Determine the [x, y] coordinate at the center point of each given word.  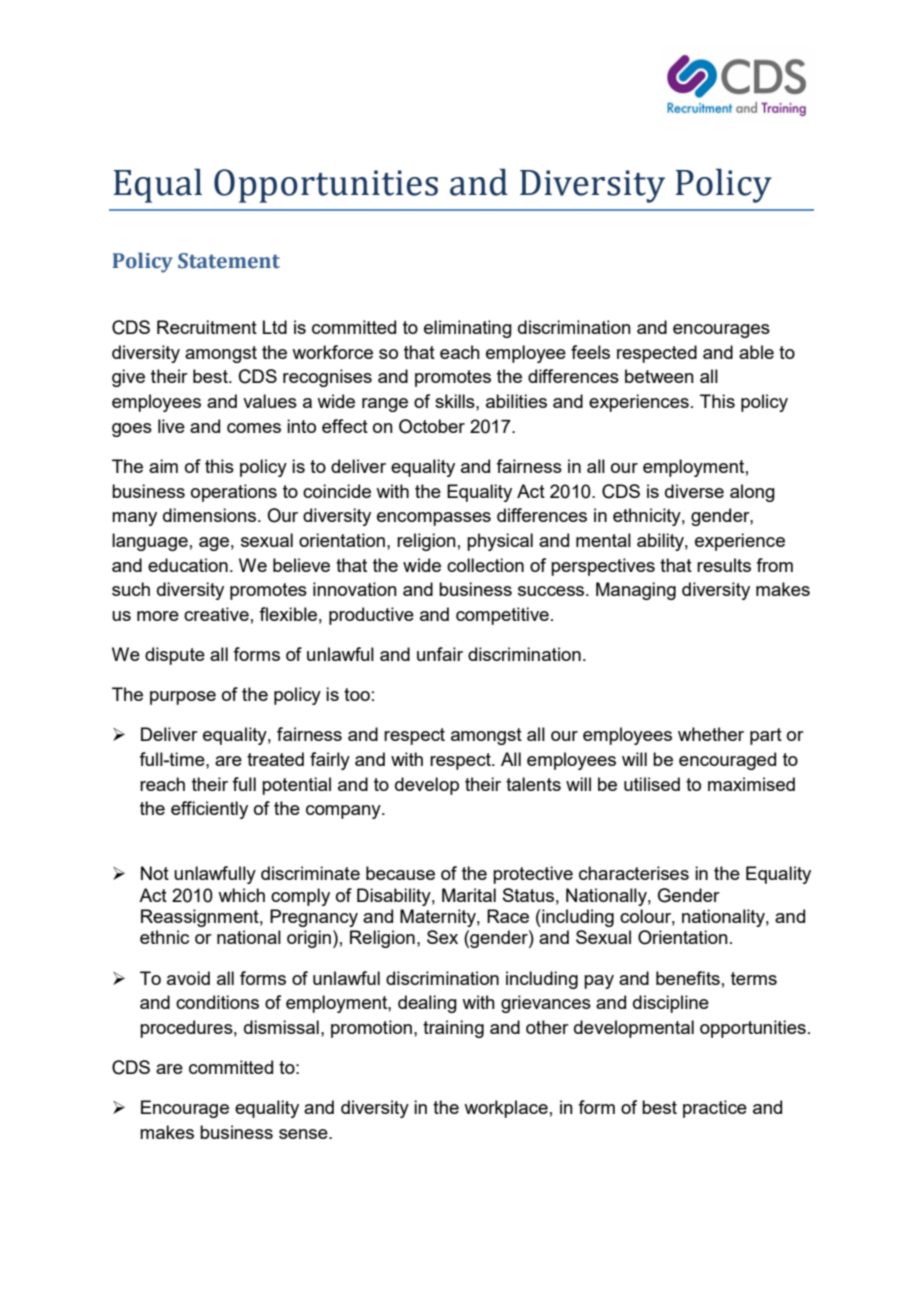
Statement [229, 261]
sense [304, 1134]
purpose [183, 698]
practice [715, 1109]
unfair [440, 654]
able [756, 352]
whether [711, 734]
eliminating [468, 329]
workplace [506, 1109]
